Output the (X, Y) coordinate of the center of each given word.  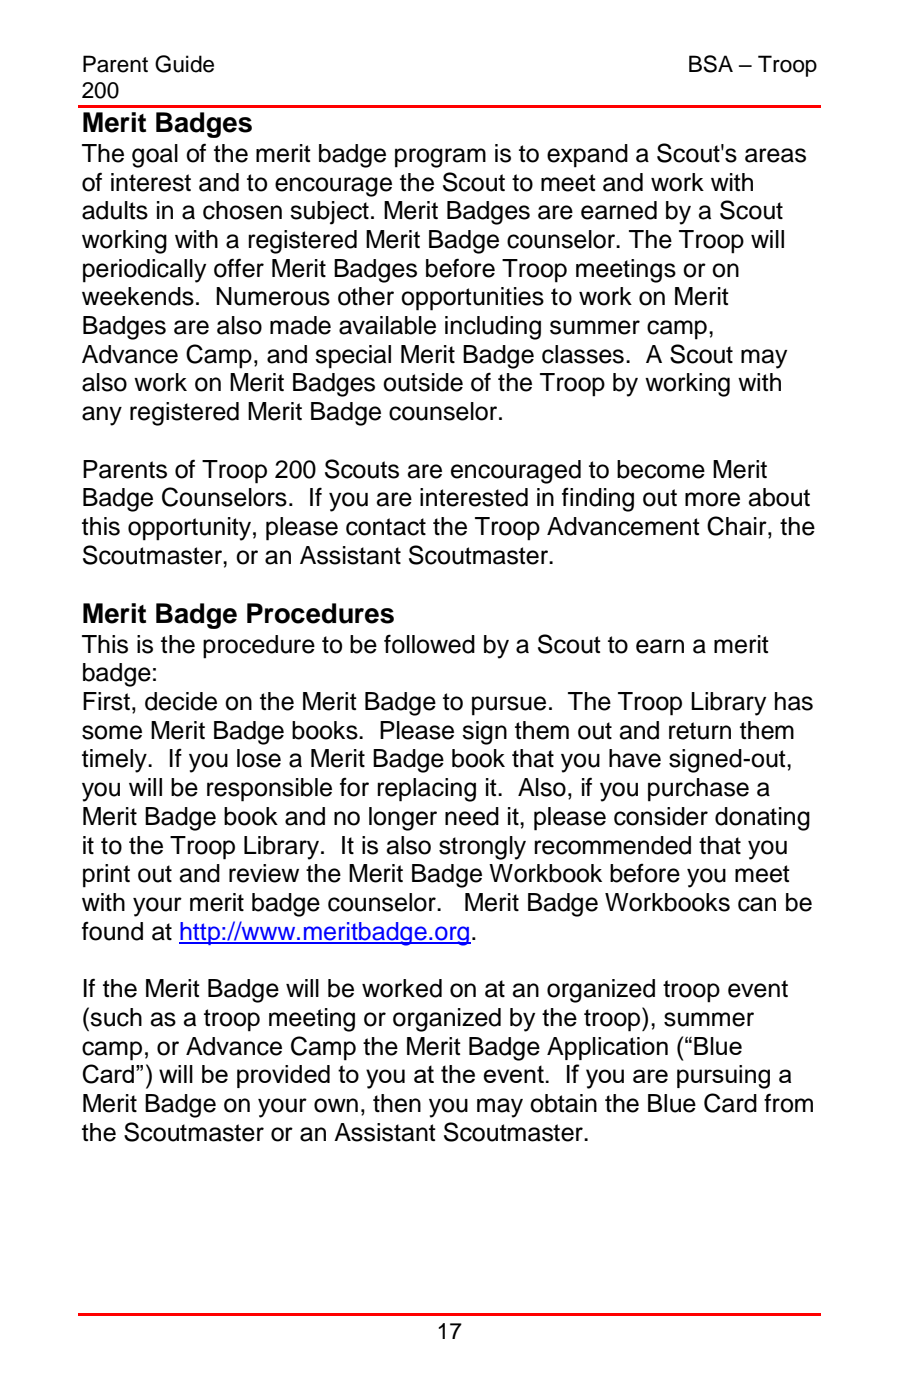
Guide (184, 64)
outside (423, 382)
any (102, 416)
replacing (426, 790)
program (440, 158)
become (661, 469)
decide (181, 701)
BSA (711, 64)
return (700, 731)
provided (283, 1076)
